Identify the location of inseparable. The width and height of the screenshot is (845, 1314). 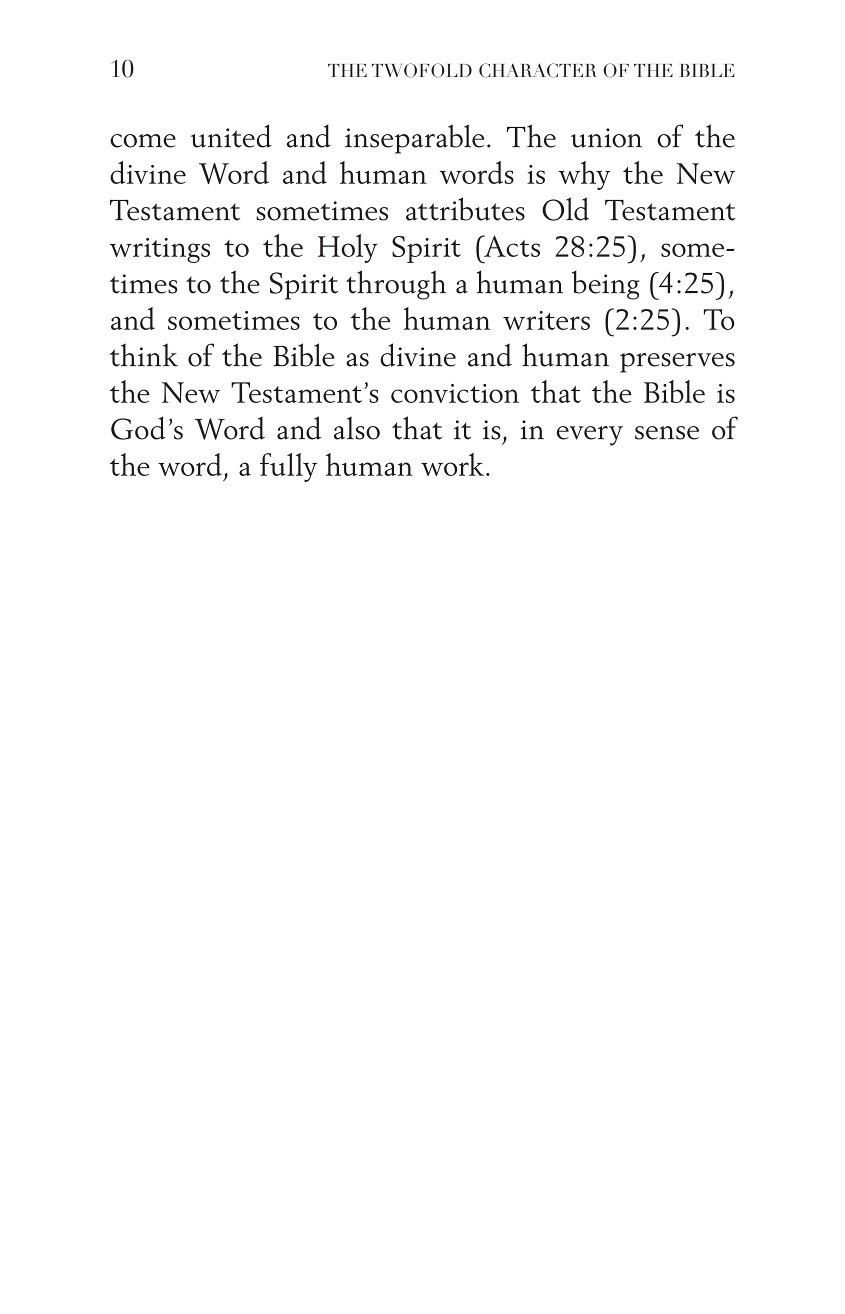
(414, 139).
